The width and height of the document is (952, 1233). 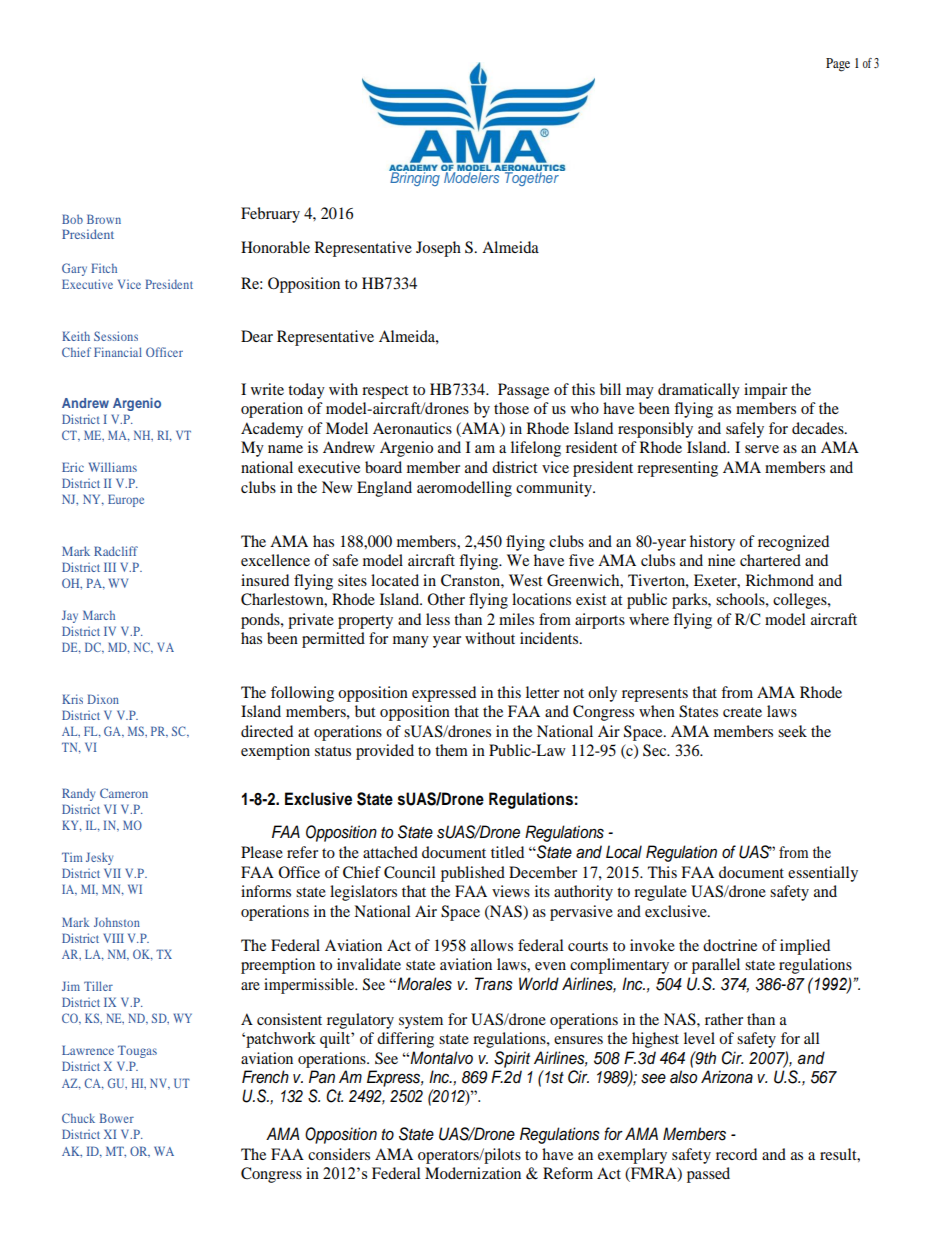 I want to click on Joseph, so click(x=438, y=249).
